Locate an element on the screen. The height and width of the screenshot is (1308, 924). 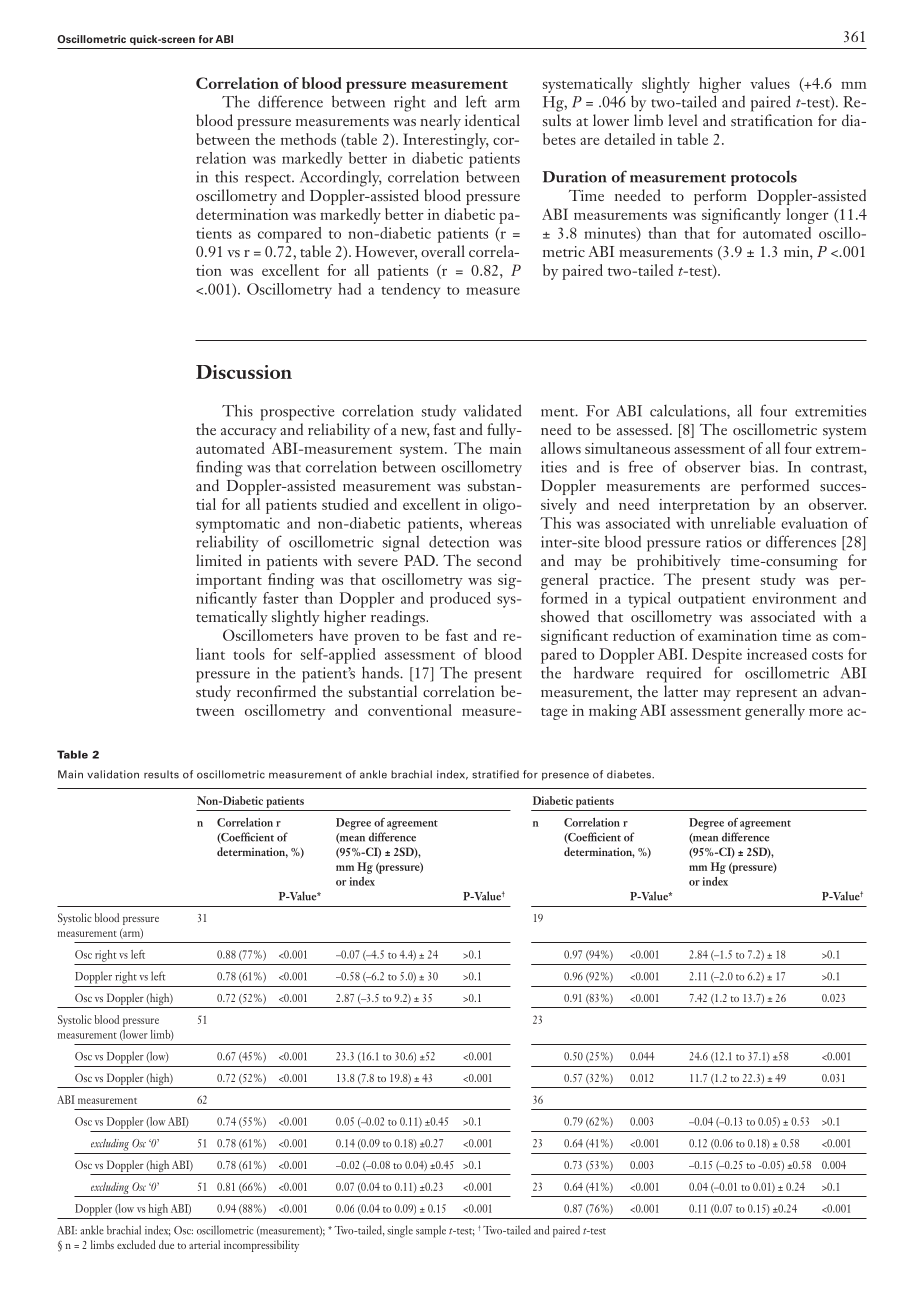
sample is located at coordinates (431, 1231).
